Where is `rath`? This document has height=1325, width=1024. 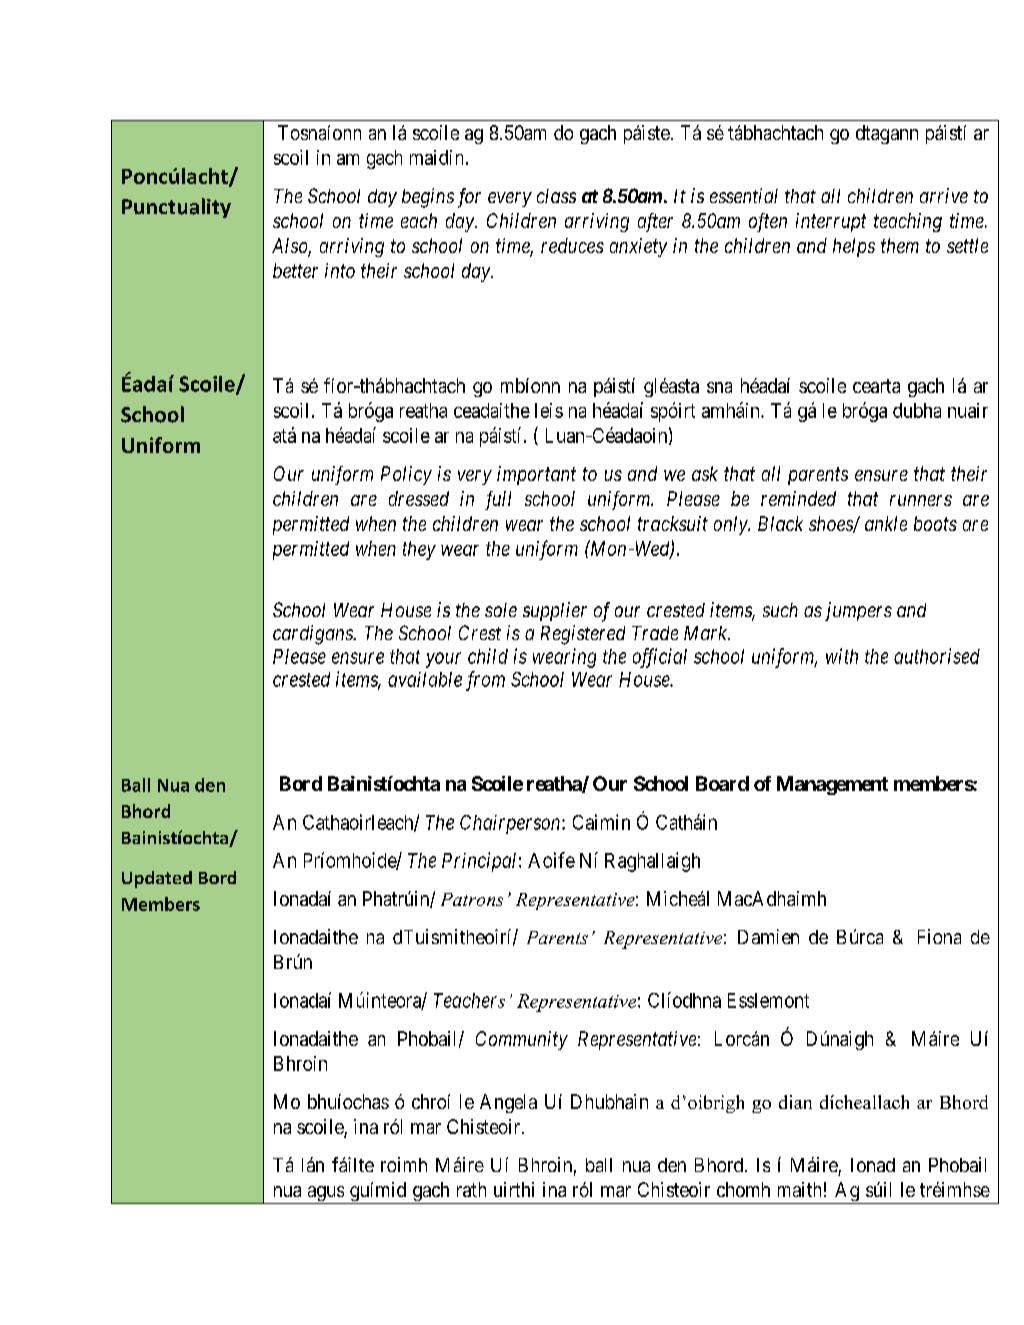
rath is located at coordinates (471, 1189).
